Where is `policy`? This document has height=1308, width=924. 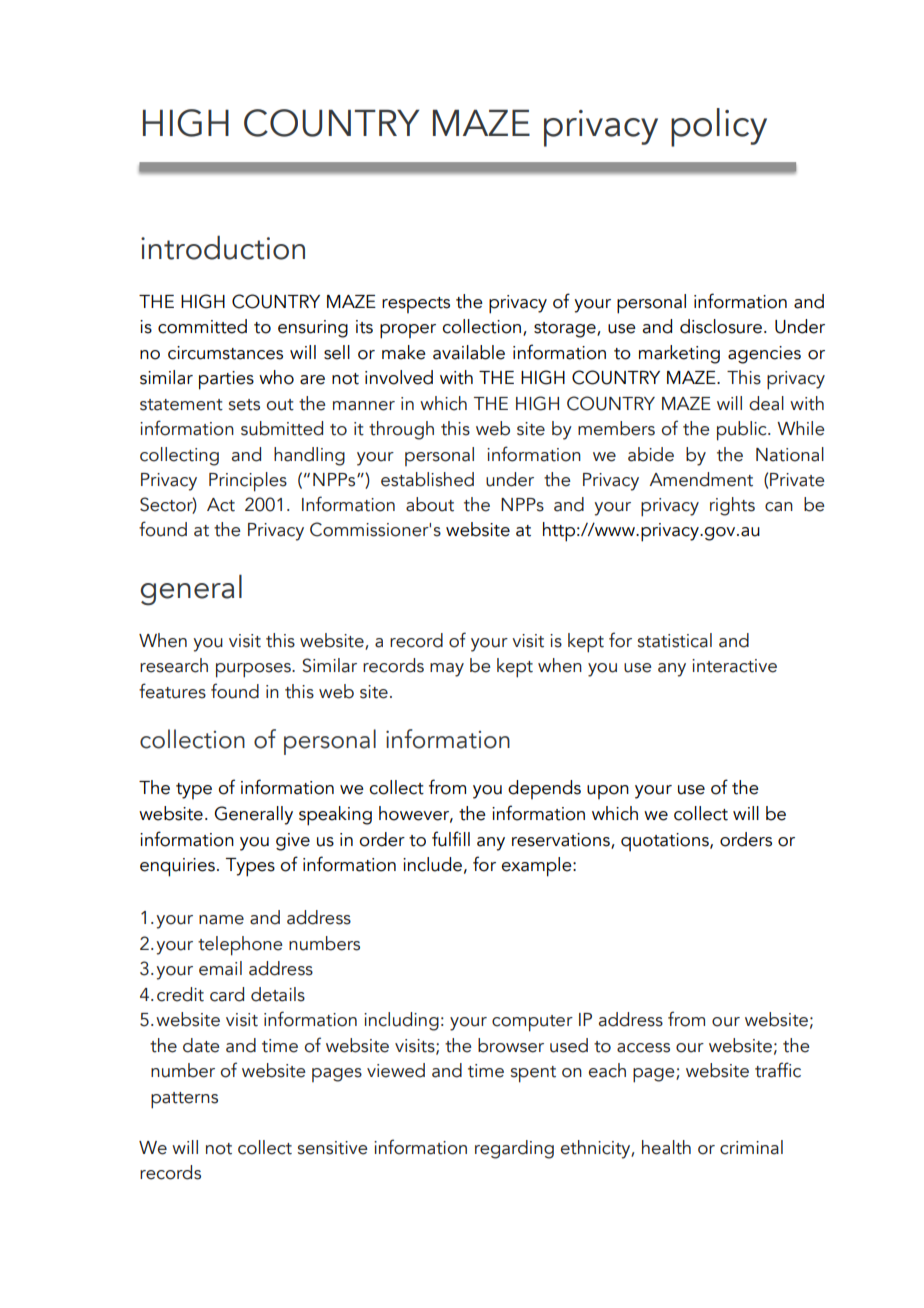
policy is located at coordinates (719, 127).
